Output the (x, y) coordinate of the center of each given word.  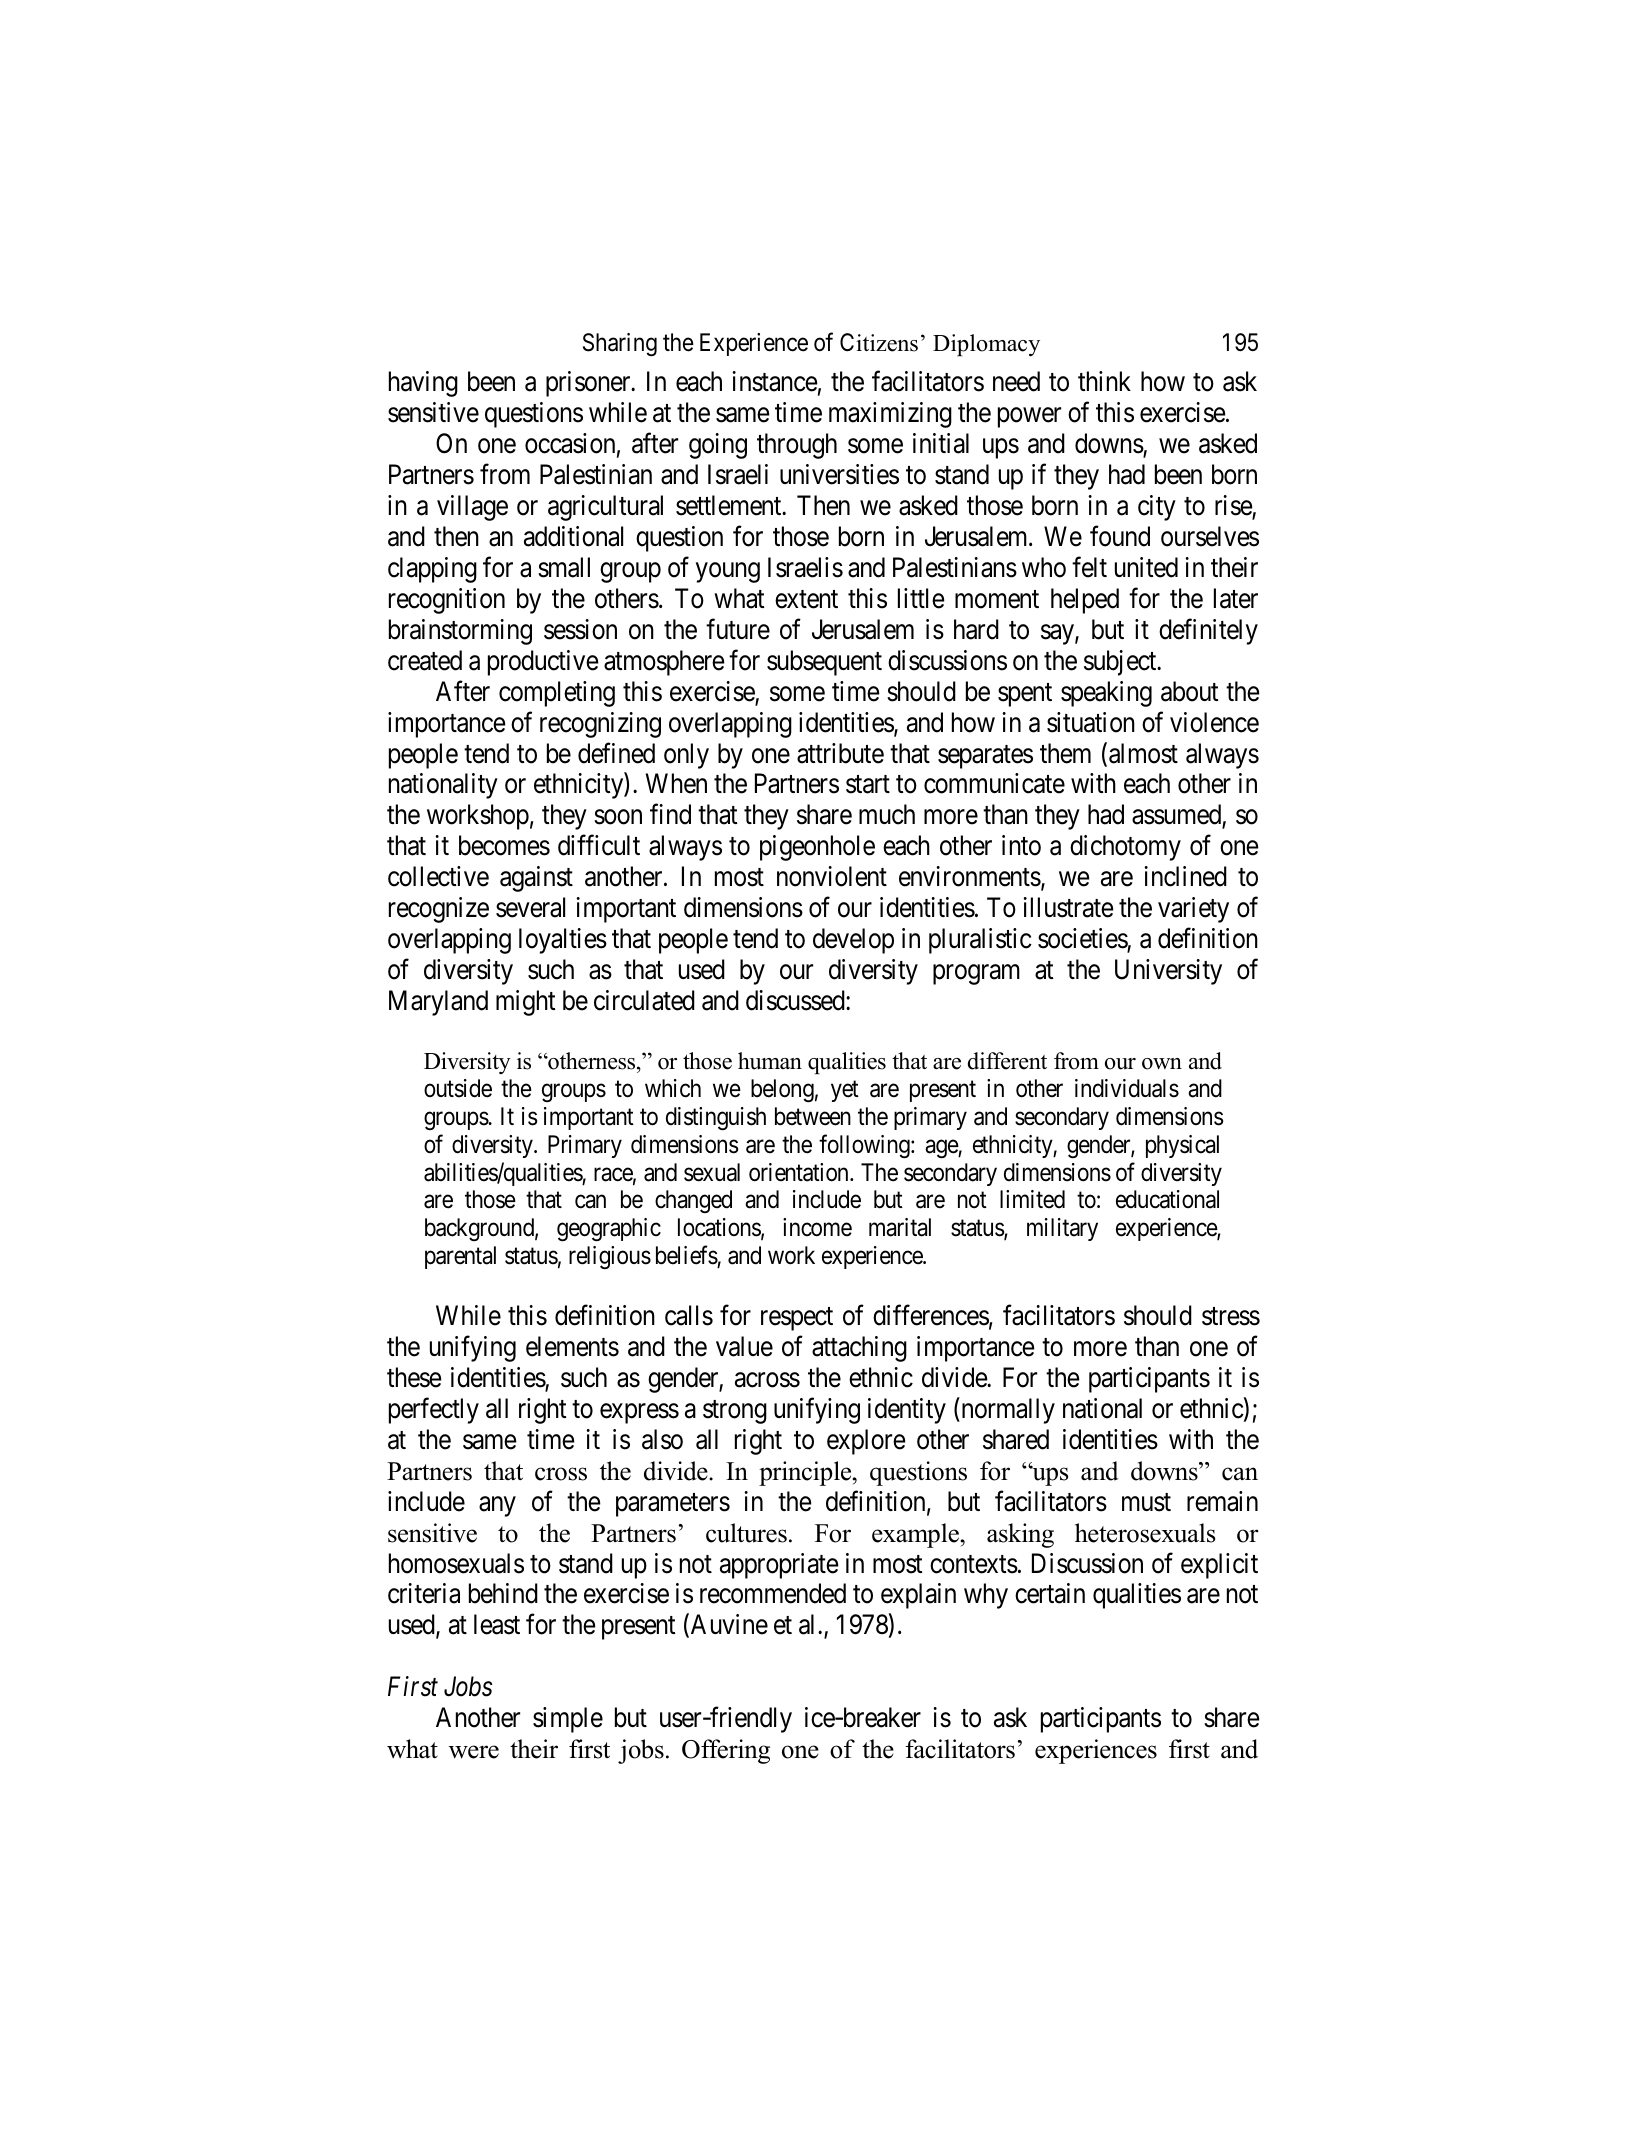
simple (568, 1720)
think (1104, 381)
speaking (1106, 694)
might (526, 1003)
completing (557, 694)
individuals (1127, 1088)
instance (775, 381)
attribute (840, 753)
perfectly (434, 1410)
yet (845, 1091)
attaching (859, 1349)
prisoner (589, 384)
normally (1007, 1410)
